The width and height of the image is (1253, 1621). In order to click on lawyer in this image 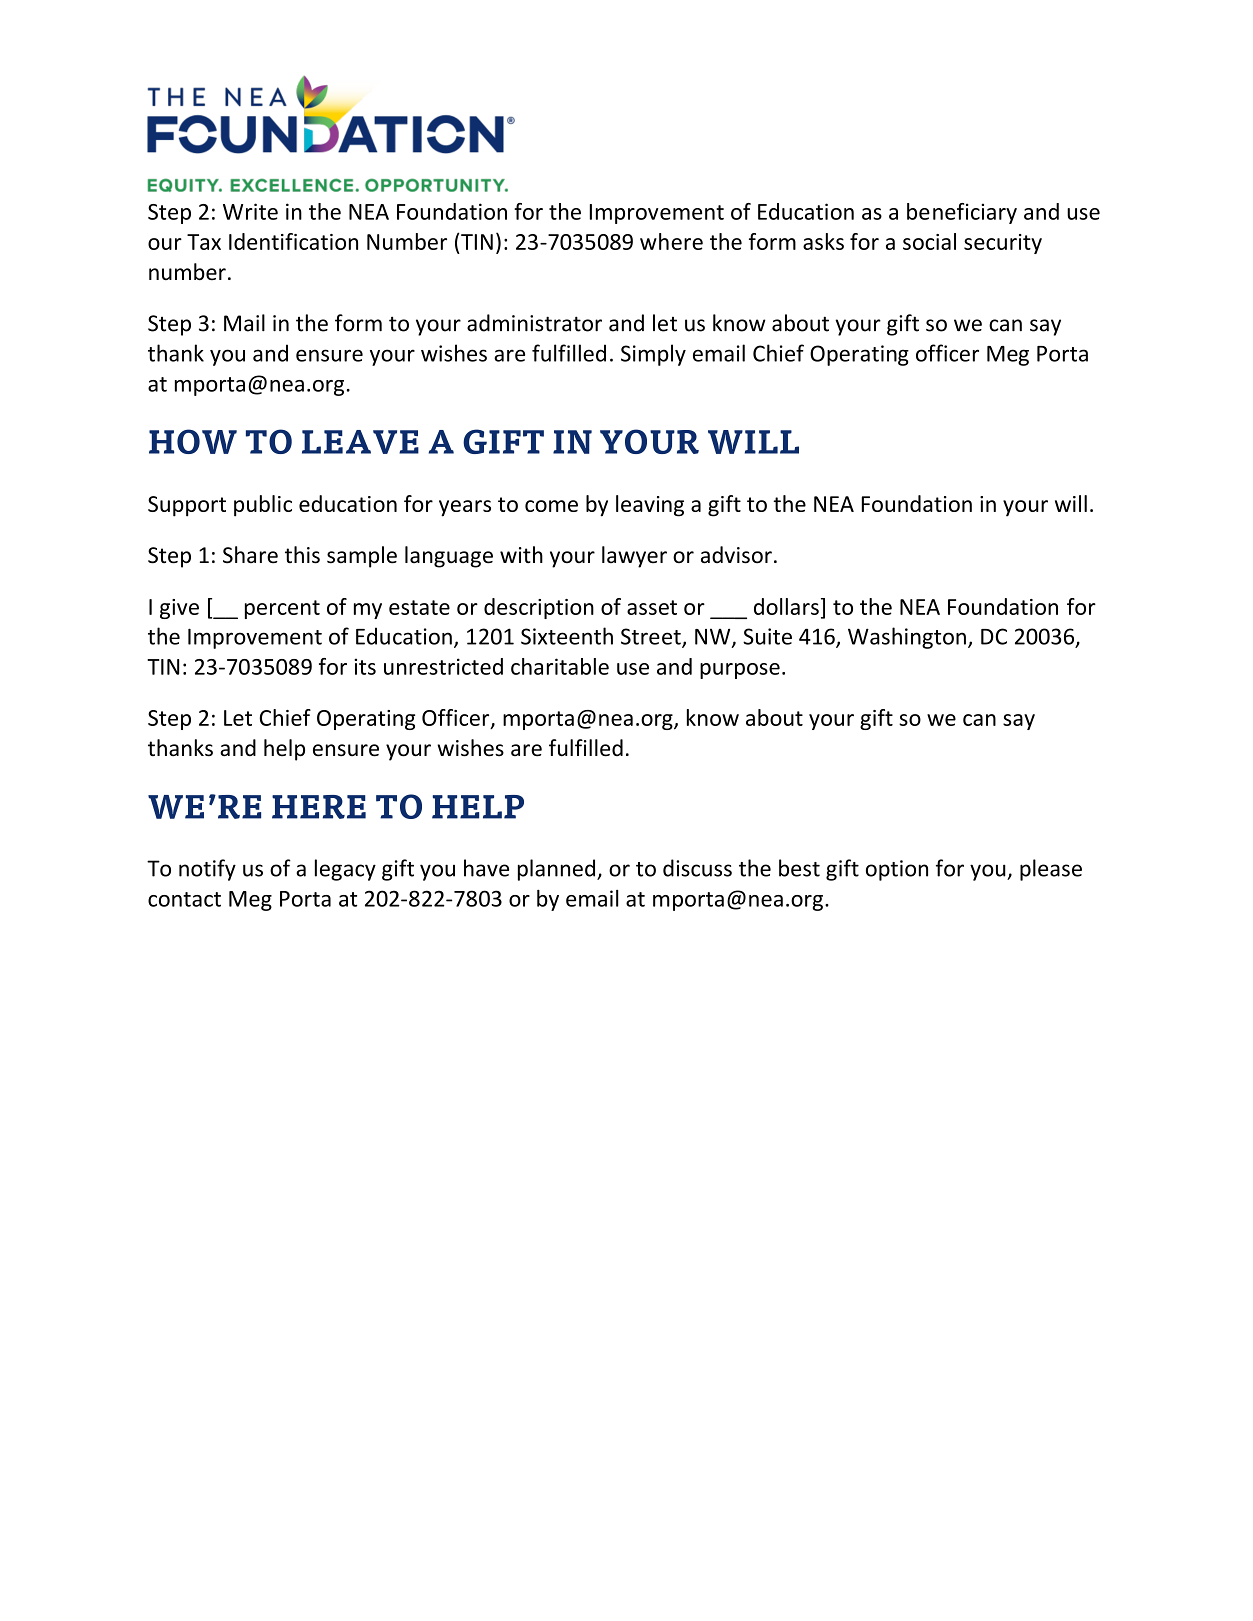, I will do `click(634, 557)`.
